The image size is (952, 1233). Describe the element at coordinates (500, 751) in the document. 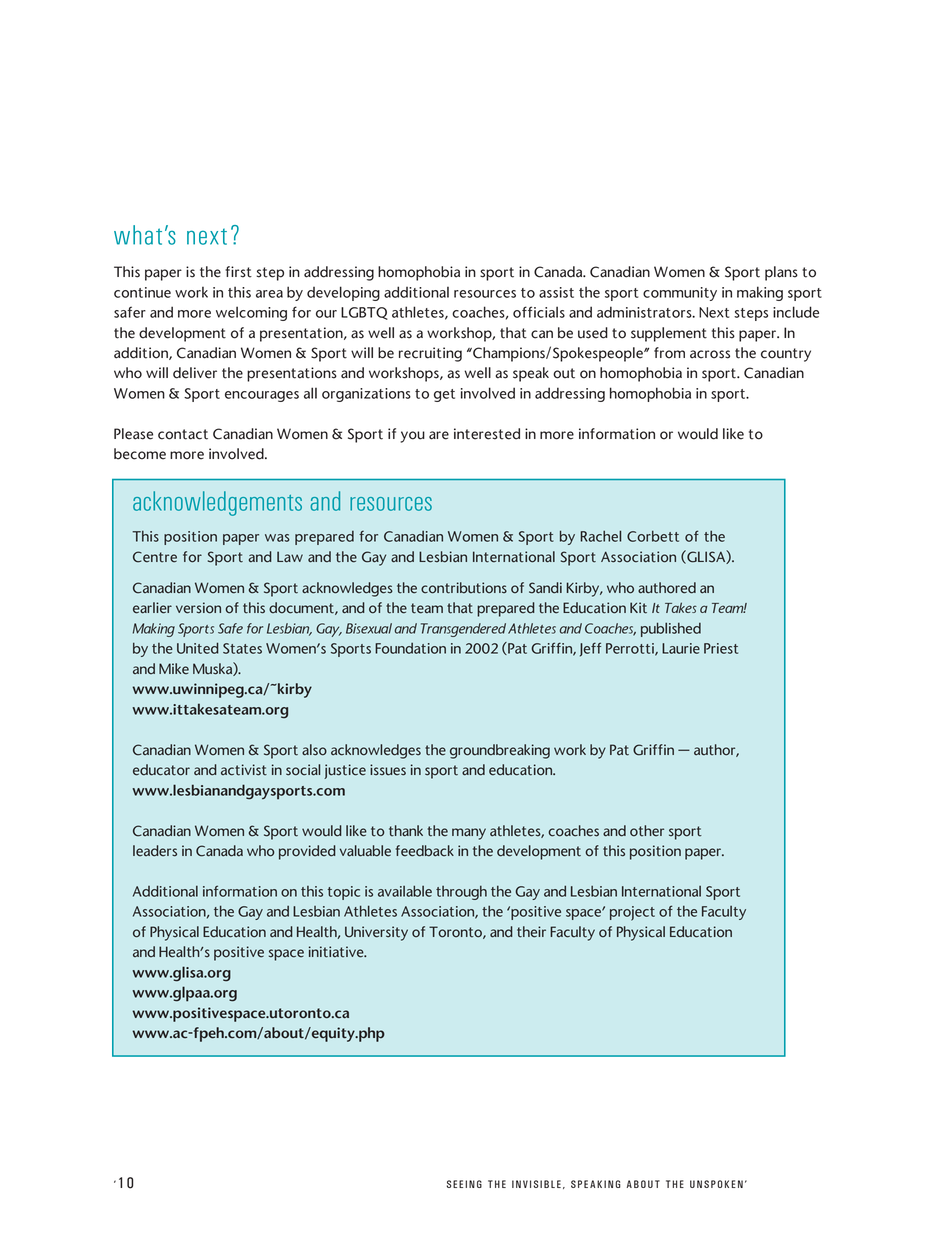

I see `groundbreaking` at that location.
